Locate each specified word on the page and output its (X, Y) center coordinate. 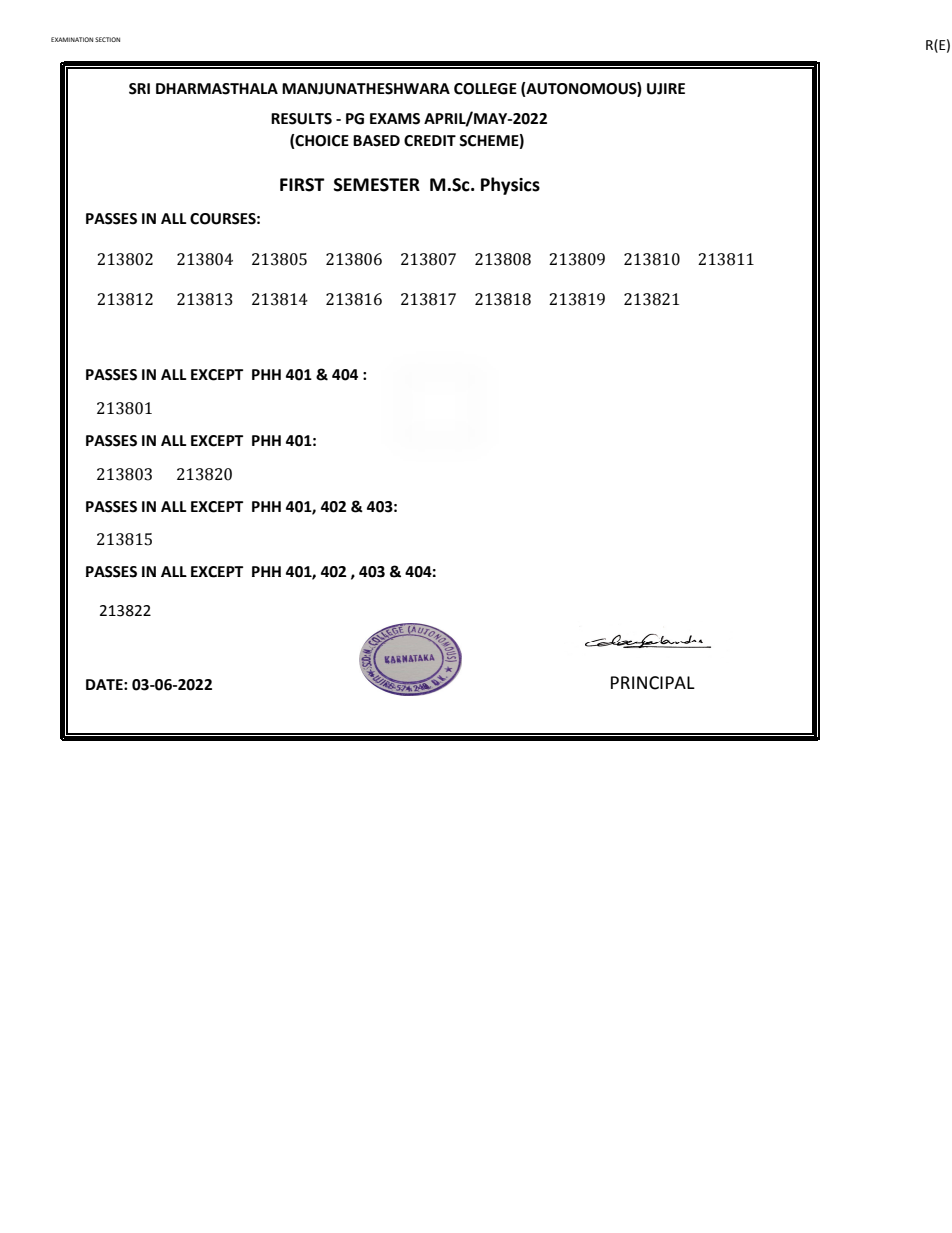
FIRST (302, 185)
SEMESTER (377, 185)
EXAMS (395, 119)
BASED (376, 141)
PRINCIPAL (653, 683)
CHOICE (321, 140)
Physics (510, 186)
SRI (139, 89)
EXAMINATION (72, 39)
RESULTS (301, 119)
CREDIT (430, 141)
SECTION (107, 39)
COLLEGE (485, 89)
